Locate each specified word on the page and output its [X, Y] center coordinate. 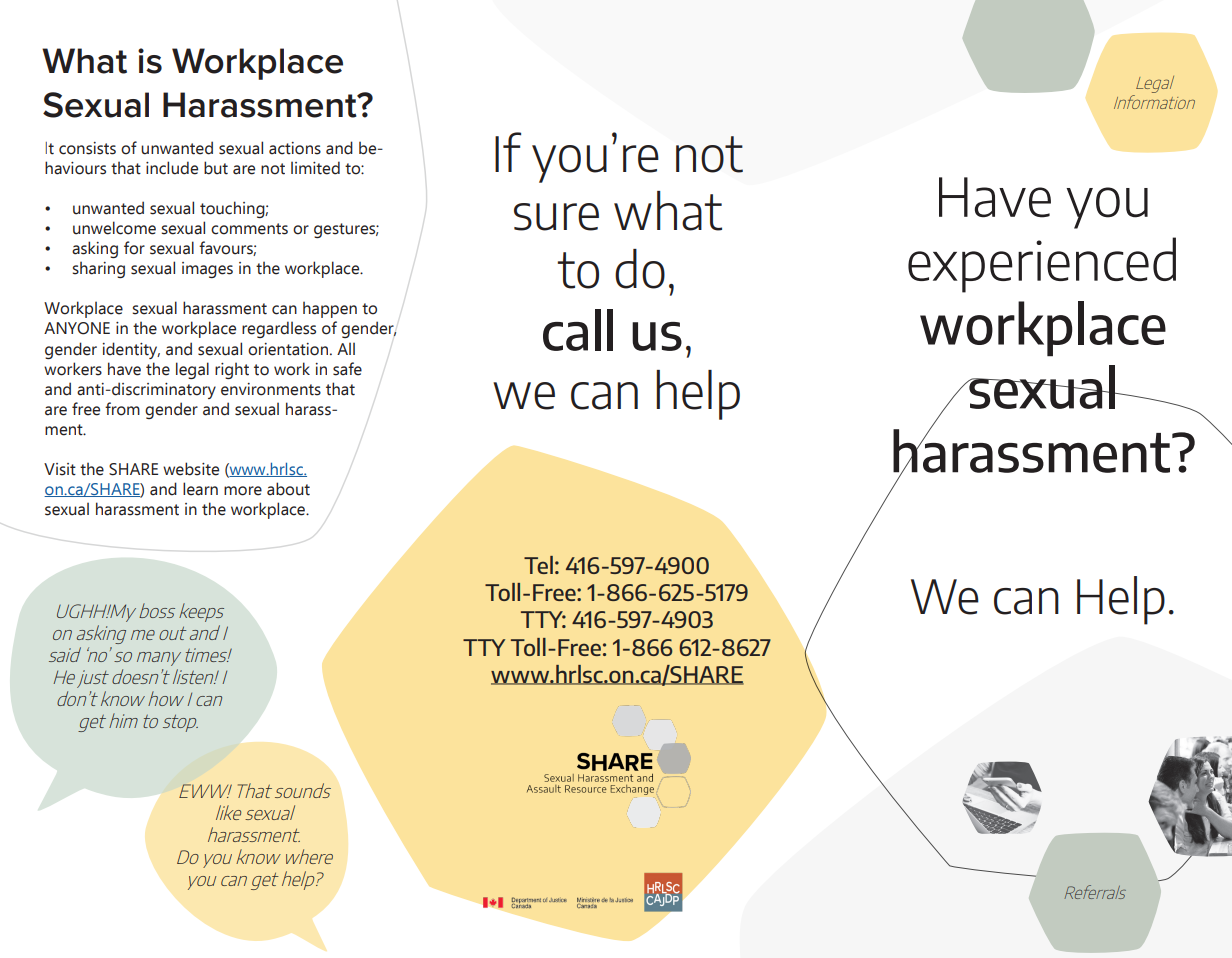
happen [330, 309]
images [207, 270]
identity [131, 350]
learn [200, 489]
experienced [1042, 265]
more [243, 491]
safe [347, 369]
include [172, 168]
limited [315, 168]
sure [556, 217]
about [288, 489]
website [191, 469]
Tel [538, 565]
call [578, 330]
